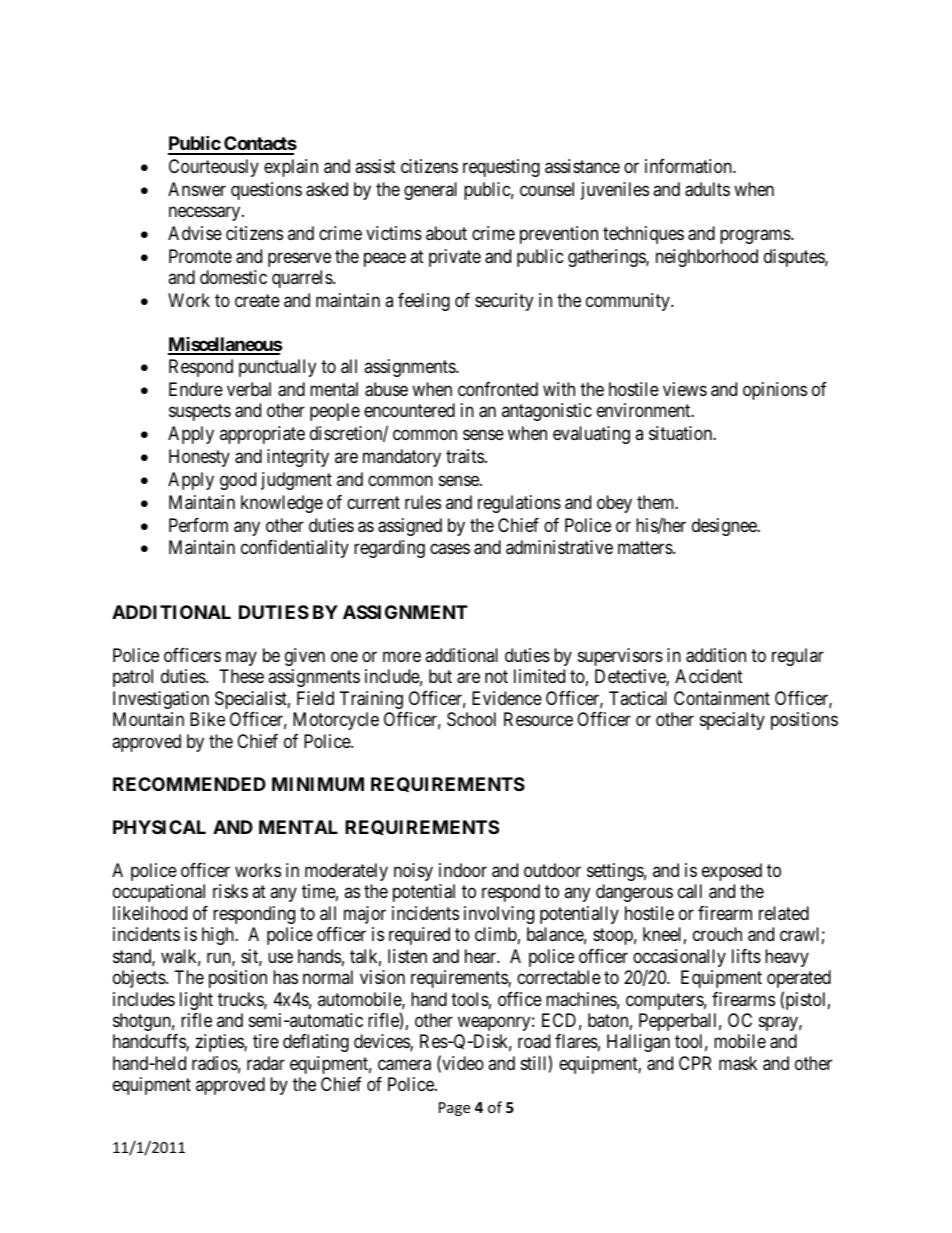  I want to click on indoor, so click(463, 870).
